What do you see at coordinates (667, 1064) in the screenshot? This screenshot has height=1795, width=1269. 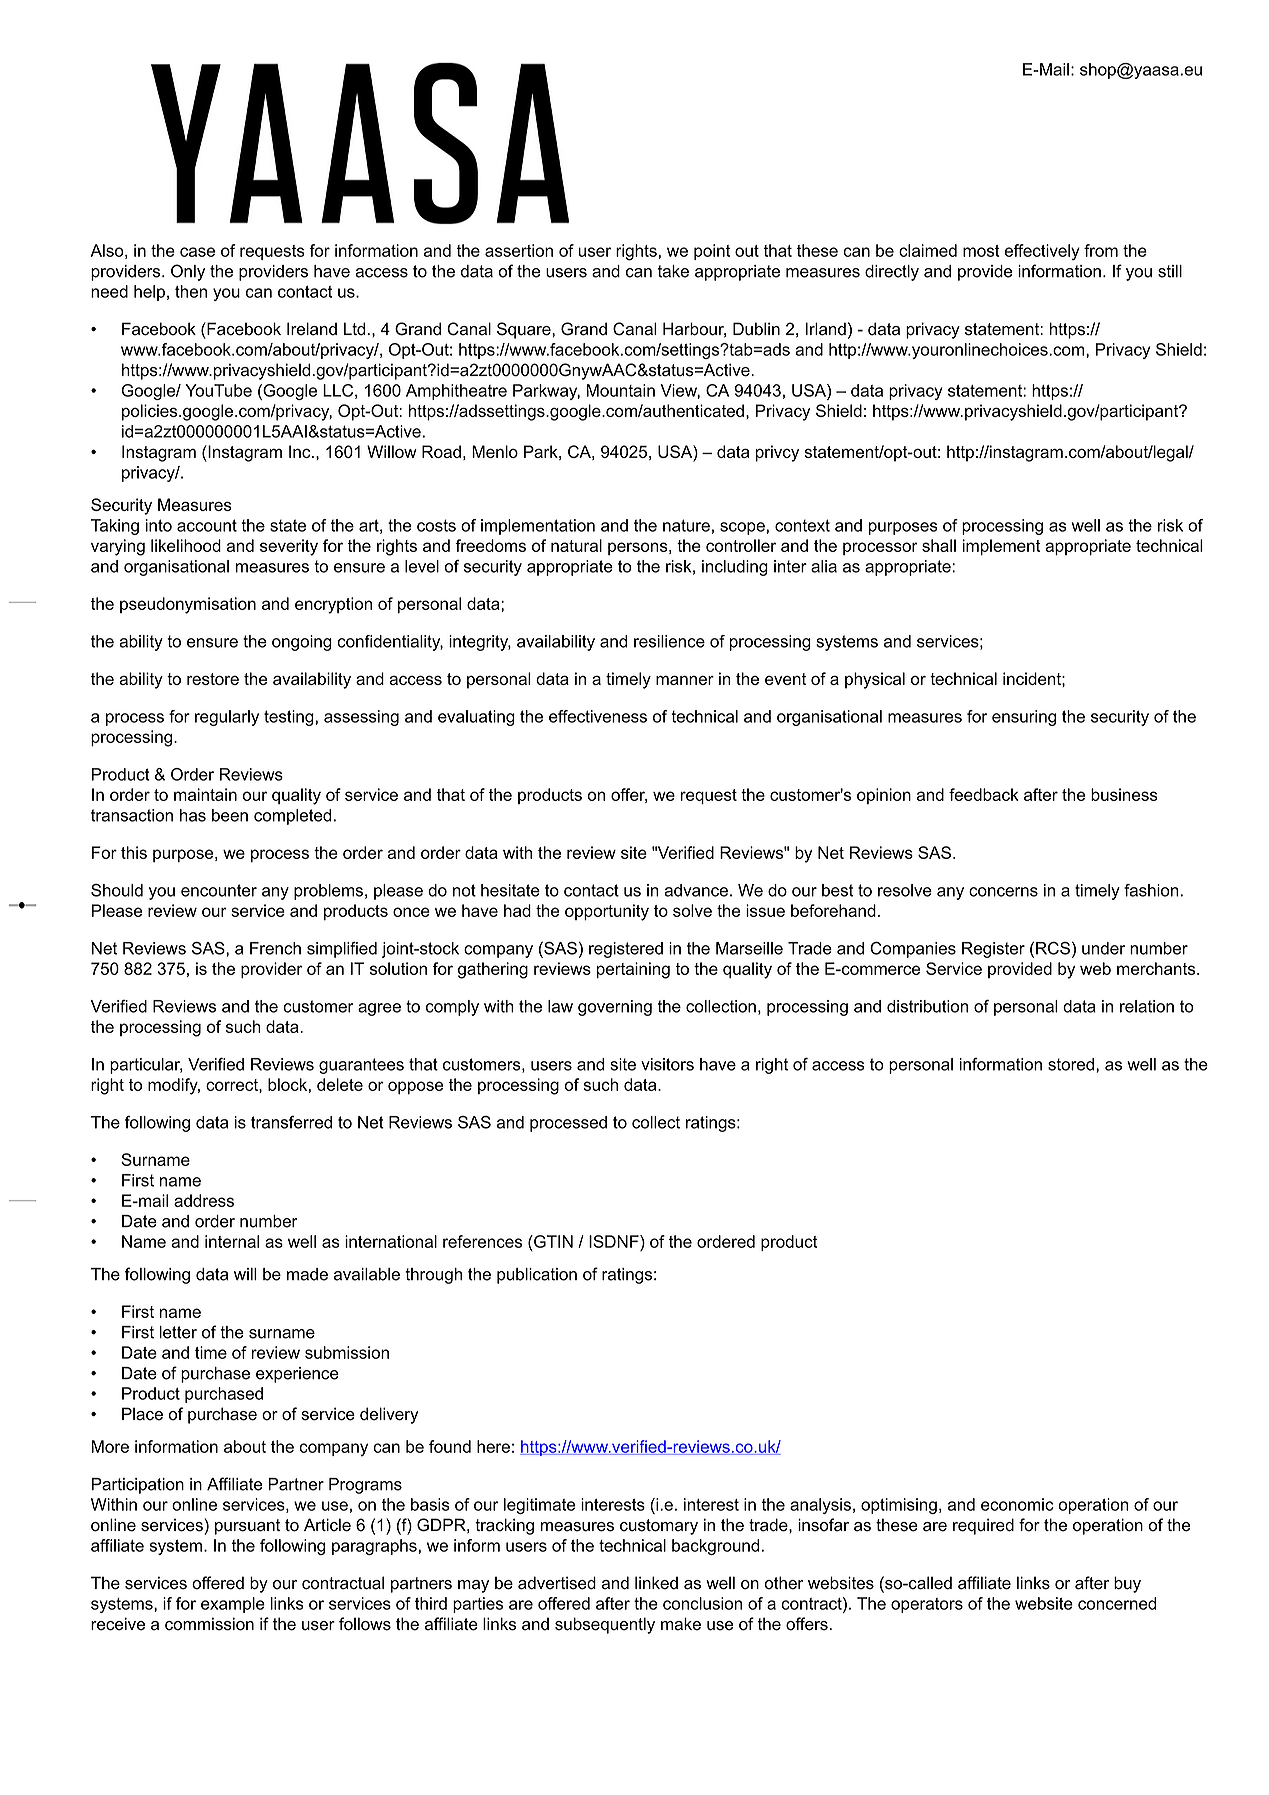 I see `visitors` at bounding box center [667, 1064].
